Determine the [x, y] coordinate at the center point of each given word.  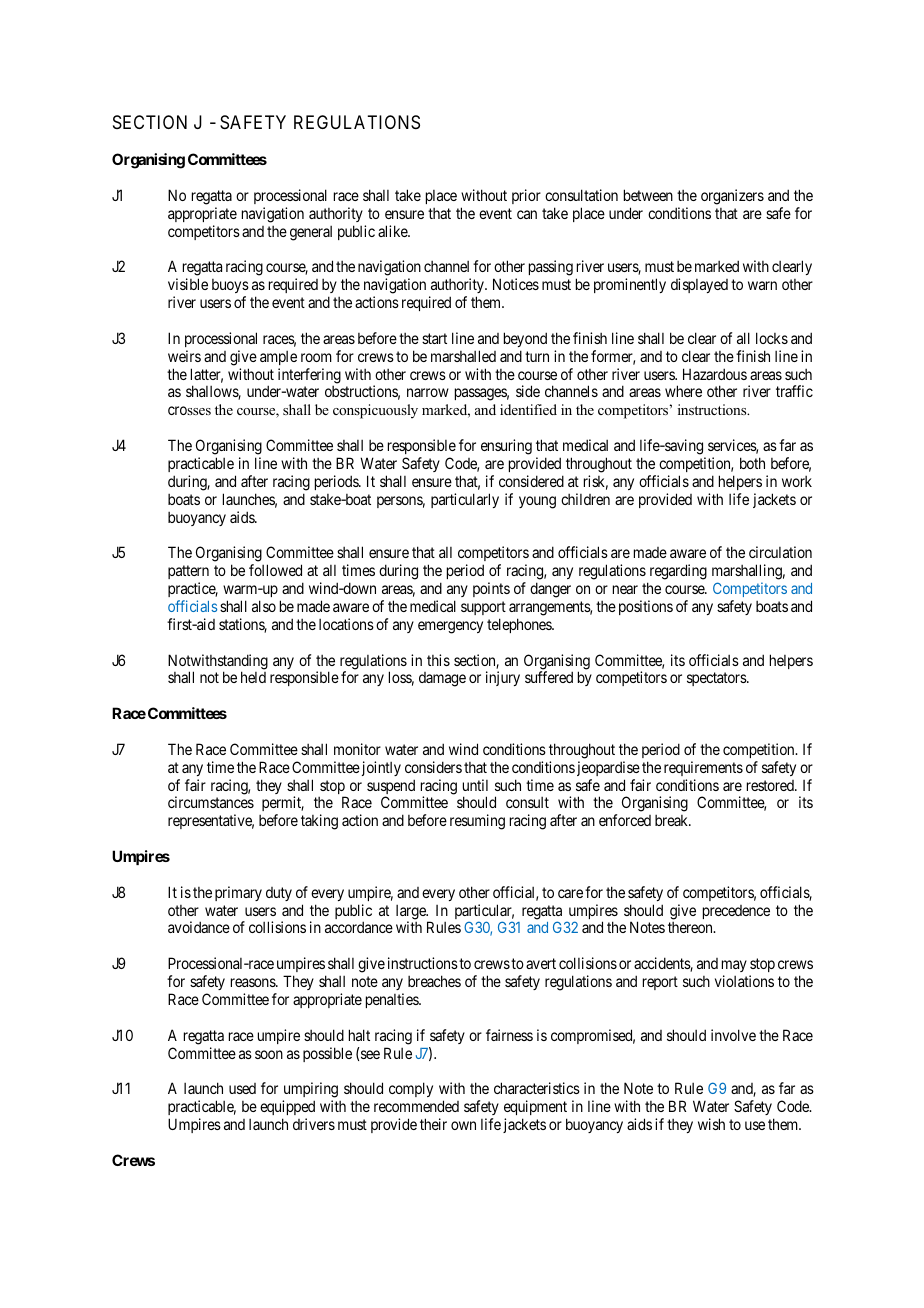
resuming [477, 822]
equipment [535, 1107]
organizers [732, 197]
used [242, 1088]
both [752, 463]
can [527, 214]
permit [283, 805]
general [311, 233]
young [537, 502]
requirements [703, 768]
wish [711, 1124]
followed [275, 570]
